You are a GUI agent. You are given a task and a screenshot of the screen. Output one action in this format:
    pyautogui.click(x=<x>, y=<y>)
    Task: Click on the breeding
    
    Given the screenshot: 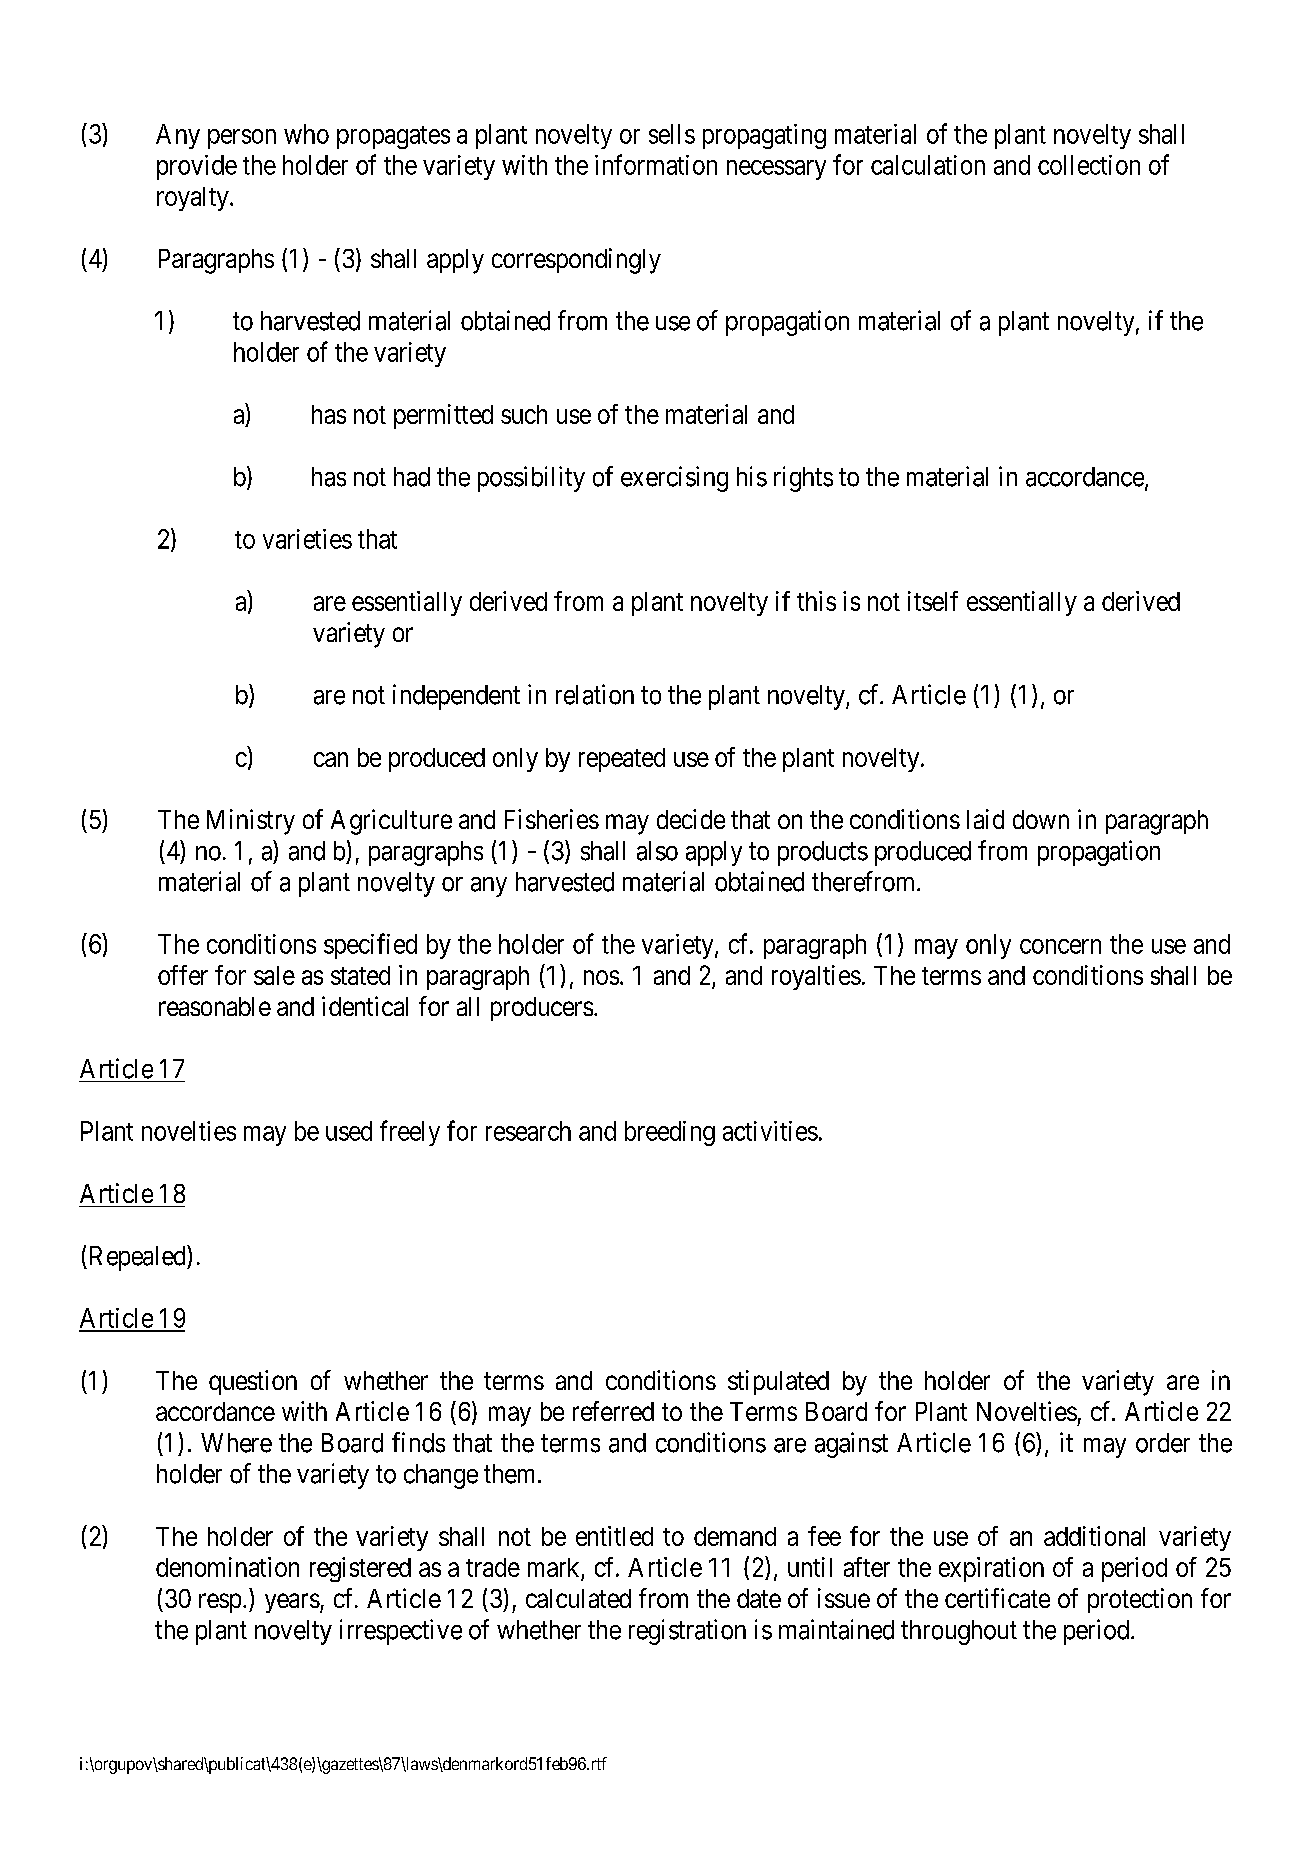 What is the action you would take?
    pyautogui.click(x=670, y=1133)
